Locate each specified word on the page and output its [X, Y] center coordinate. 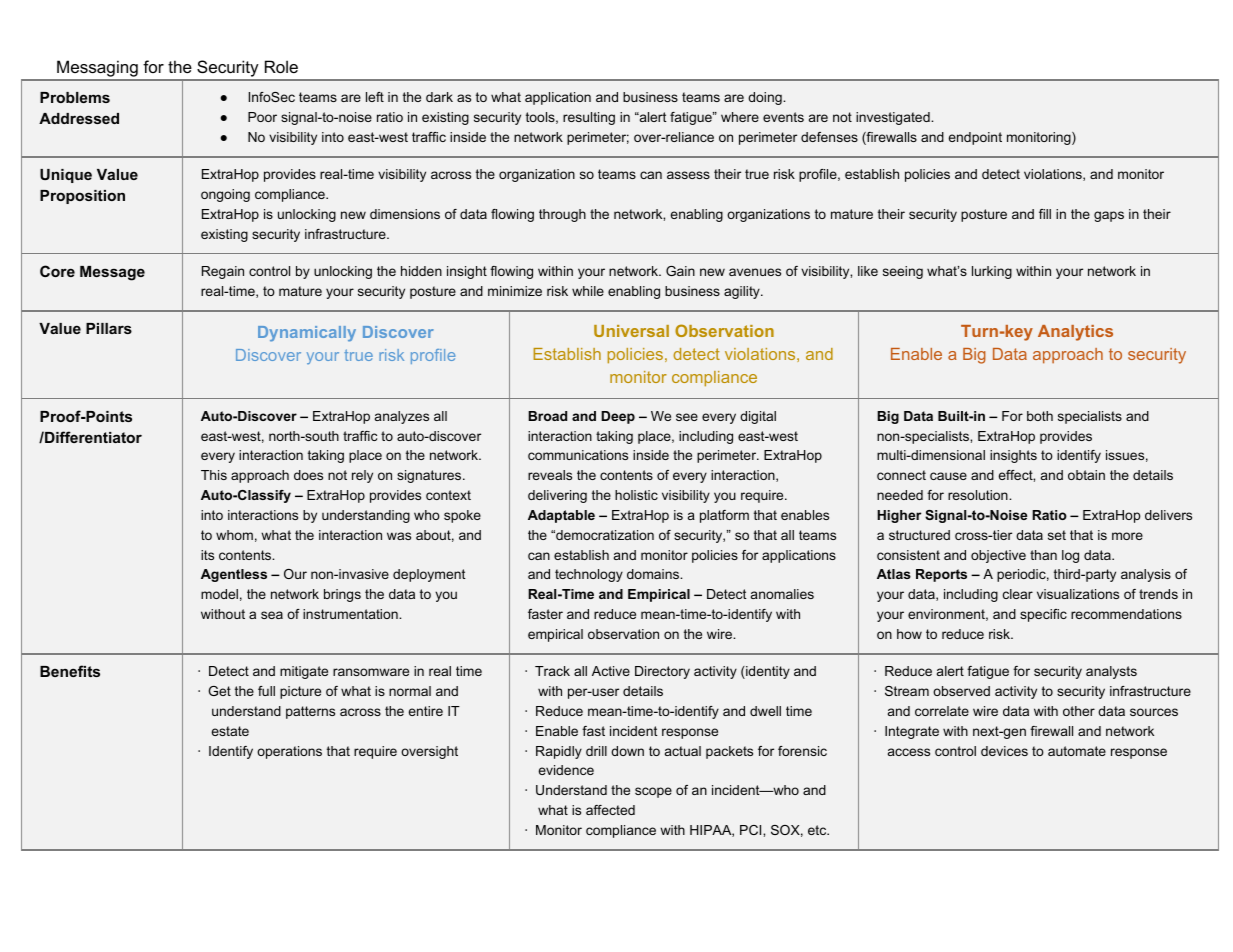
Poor [262, 117]
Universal [631, 331]
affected [610, 810]
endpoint [975, 138]
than [1043, 555]
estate [230, 731]
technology [589, 575]
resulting [589, 118]
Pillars [109, 328]
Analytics [1075, 333]
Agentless [234, 575]
